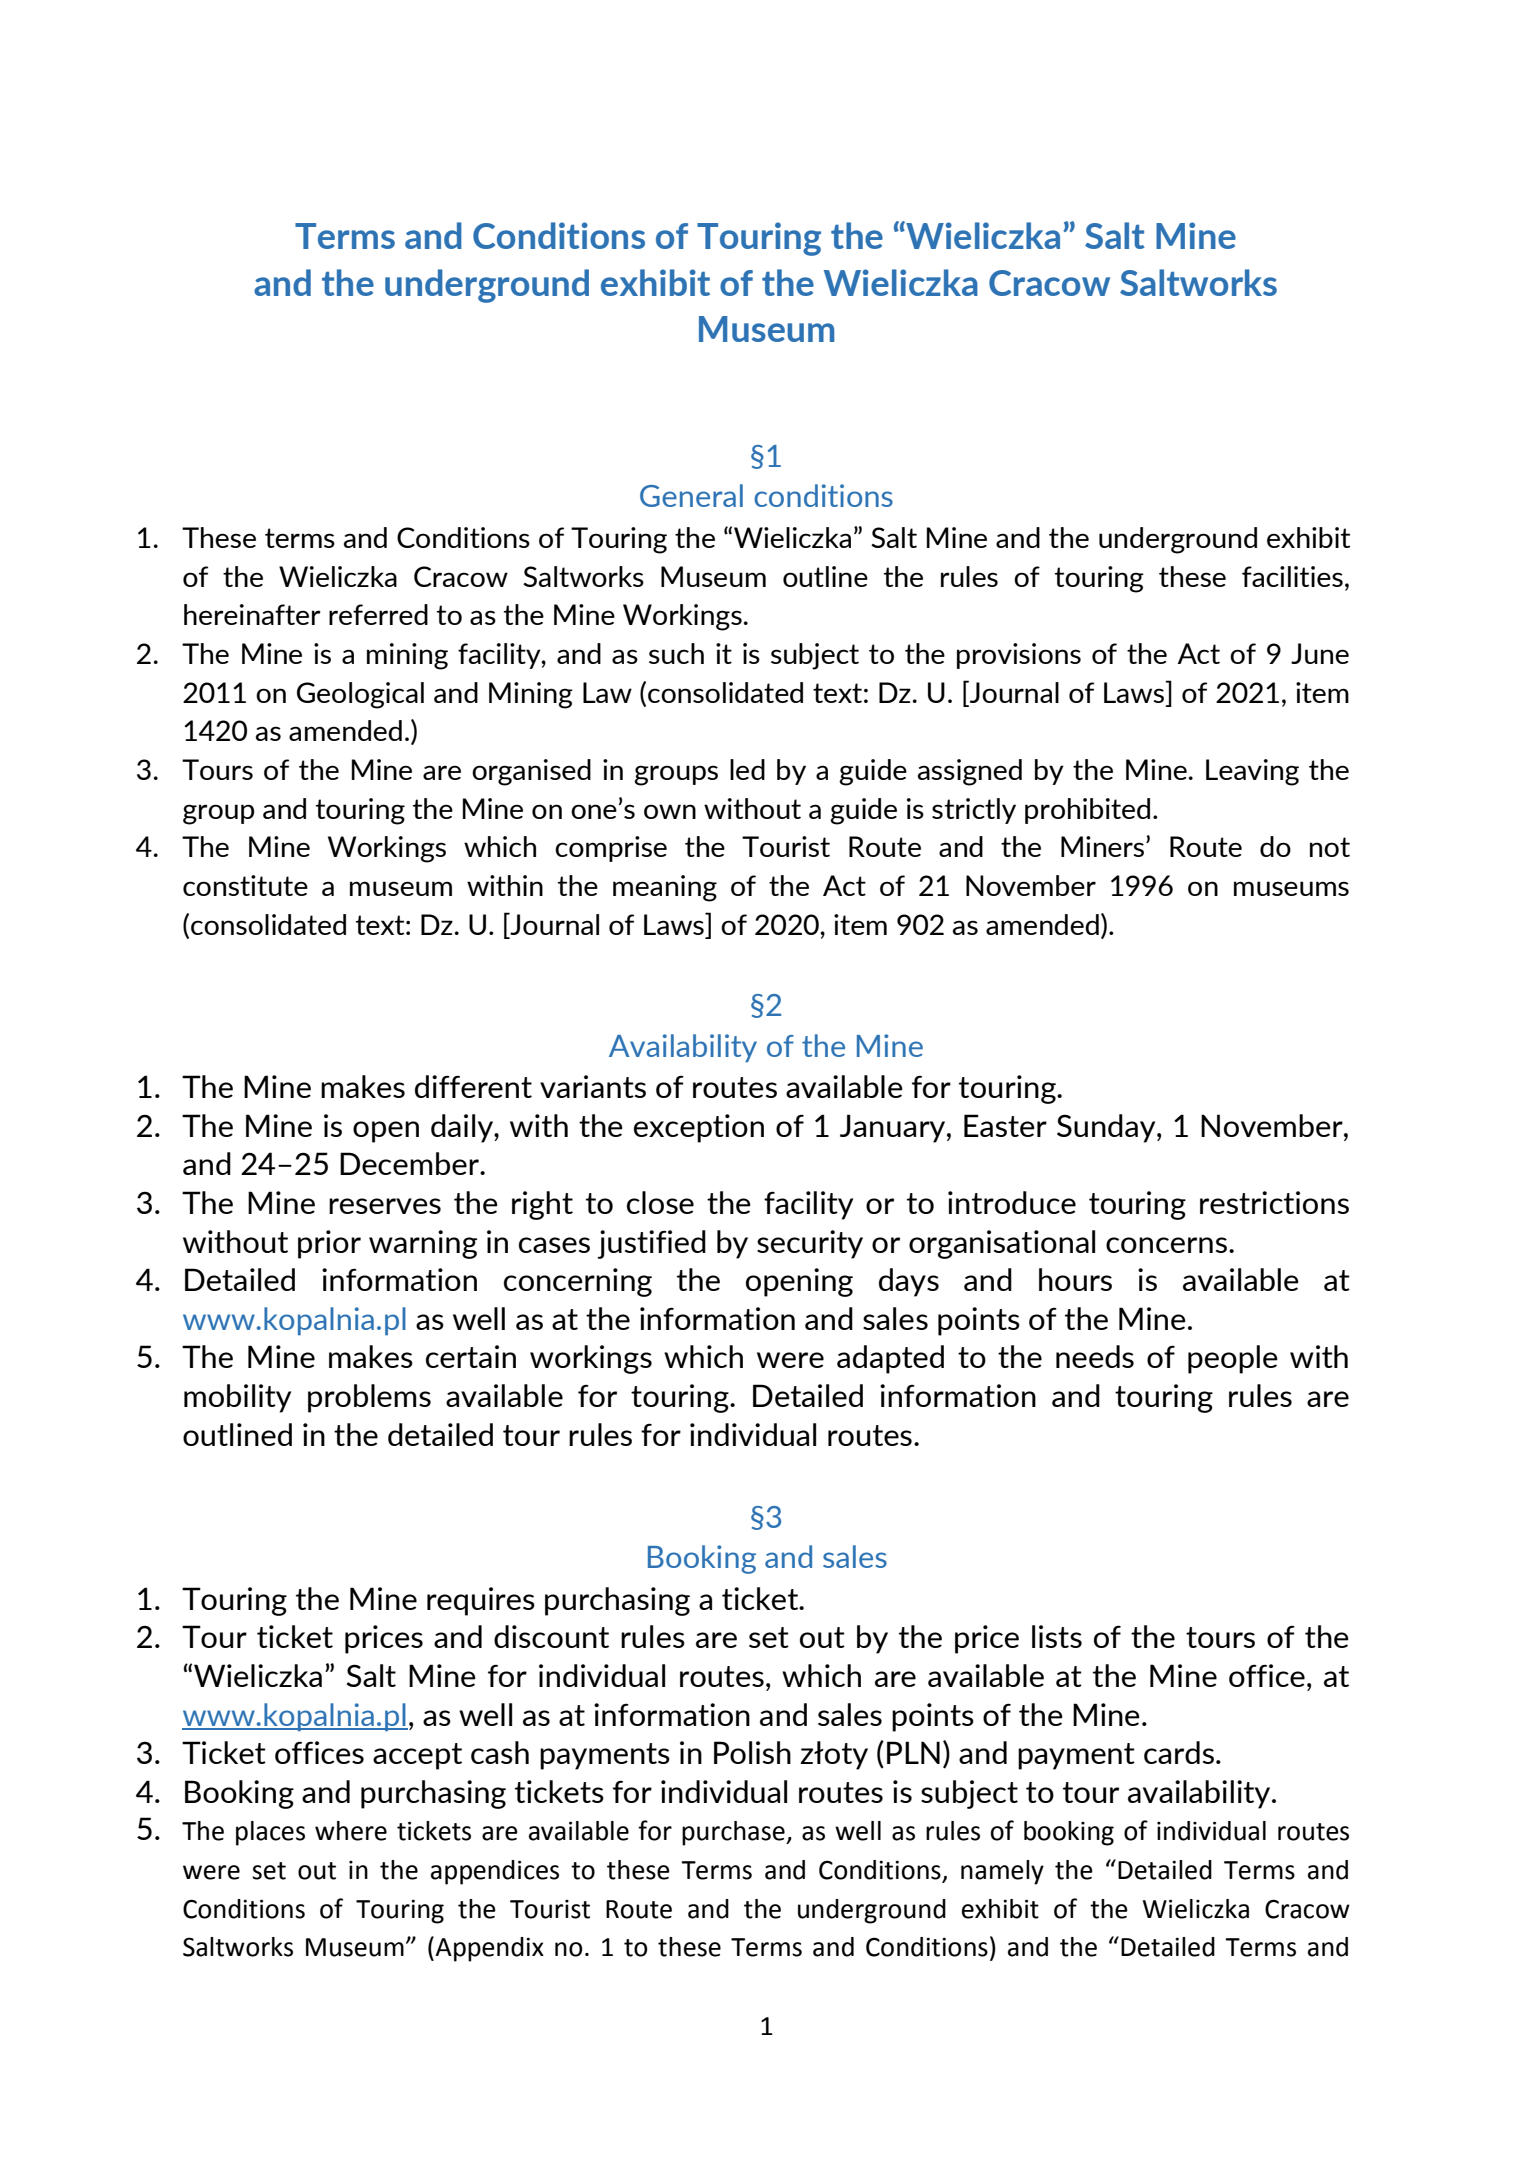  Describe the element at coordinates (1292, 576) in the document. I see `facilities` at that location.
